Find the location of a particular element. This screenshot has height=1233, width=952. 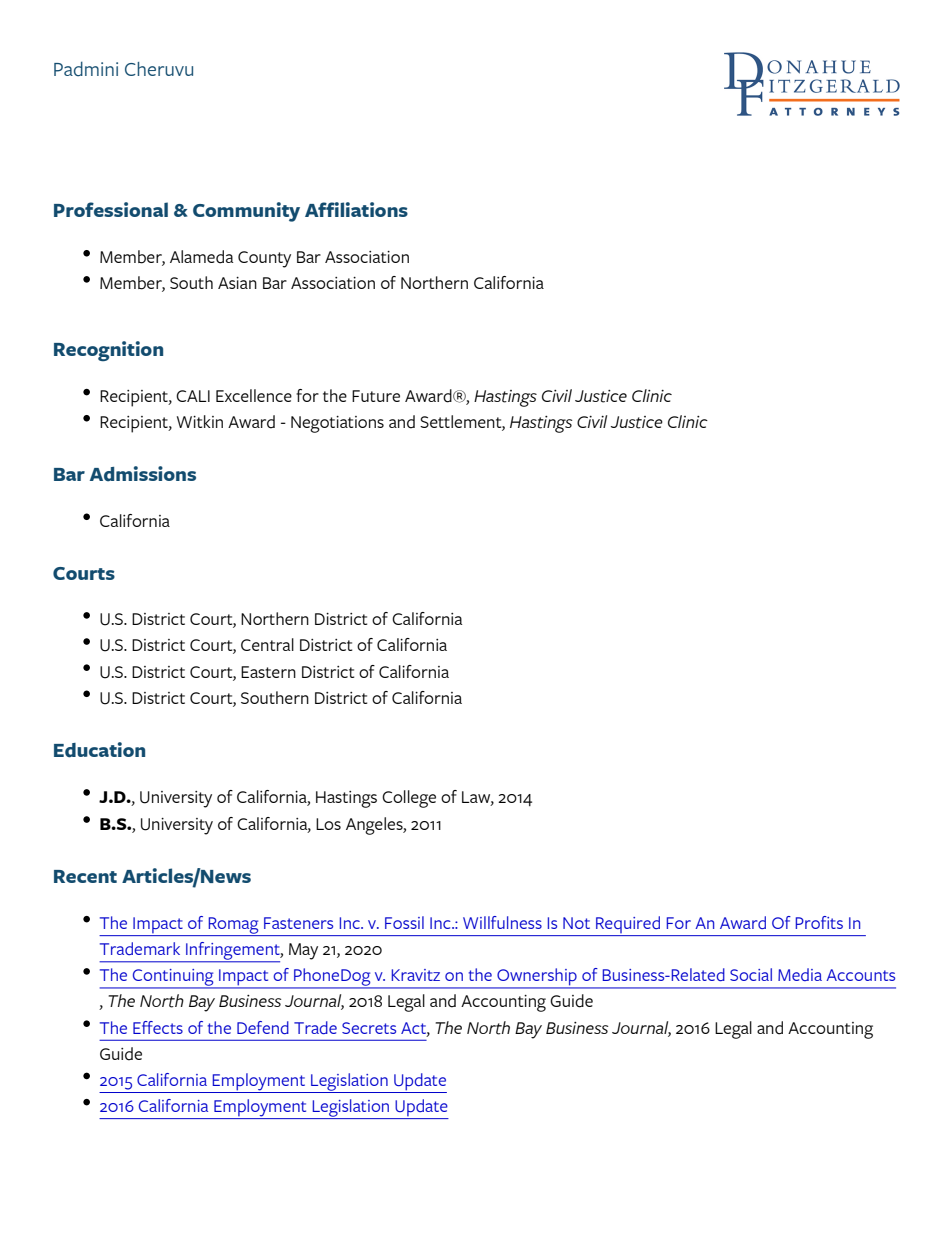

Kravitz is located at coordinates (415, 975).
